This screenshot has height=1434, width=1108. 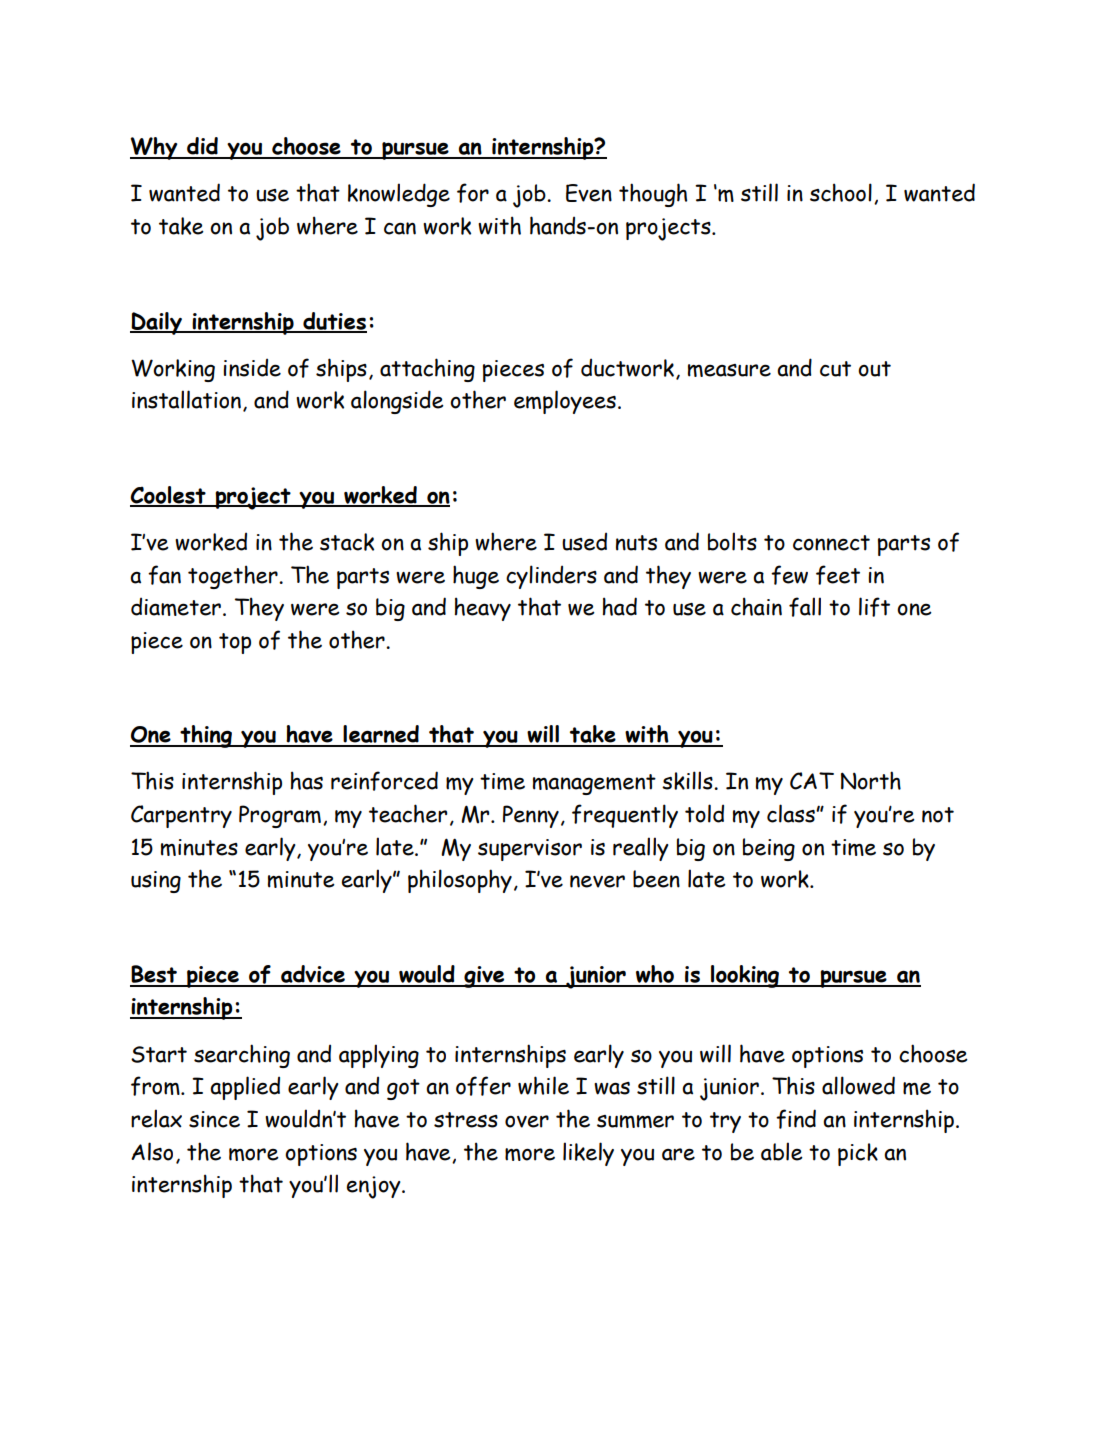 What do you see at coordinates (214, 1119) in the screenshot?
I see `since` at bounding box center [214, 1119].
